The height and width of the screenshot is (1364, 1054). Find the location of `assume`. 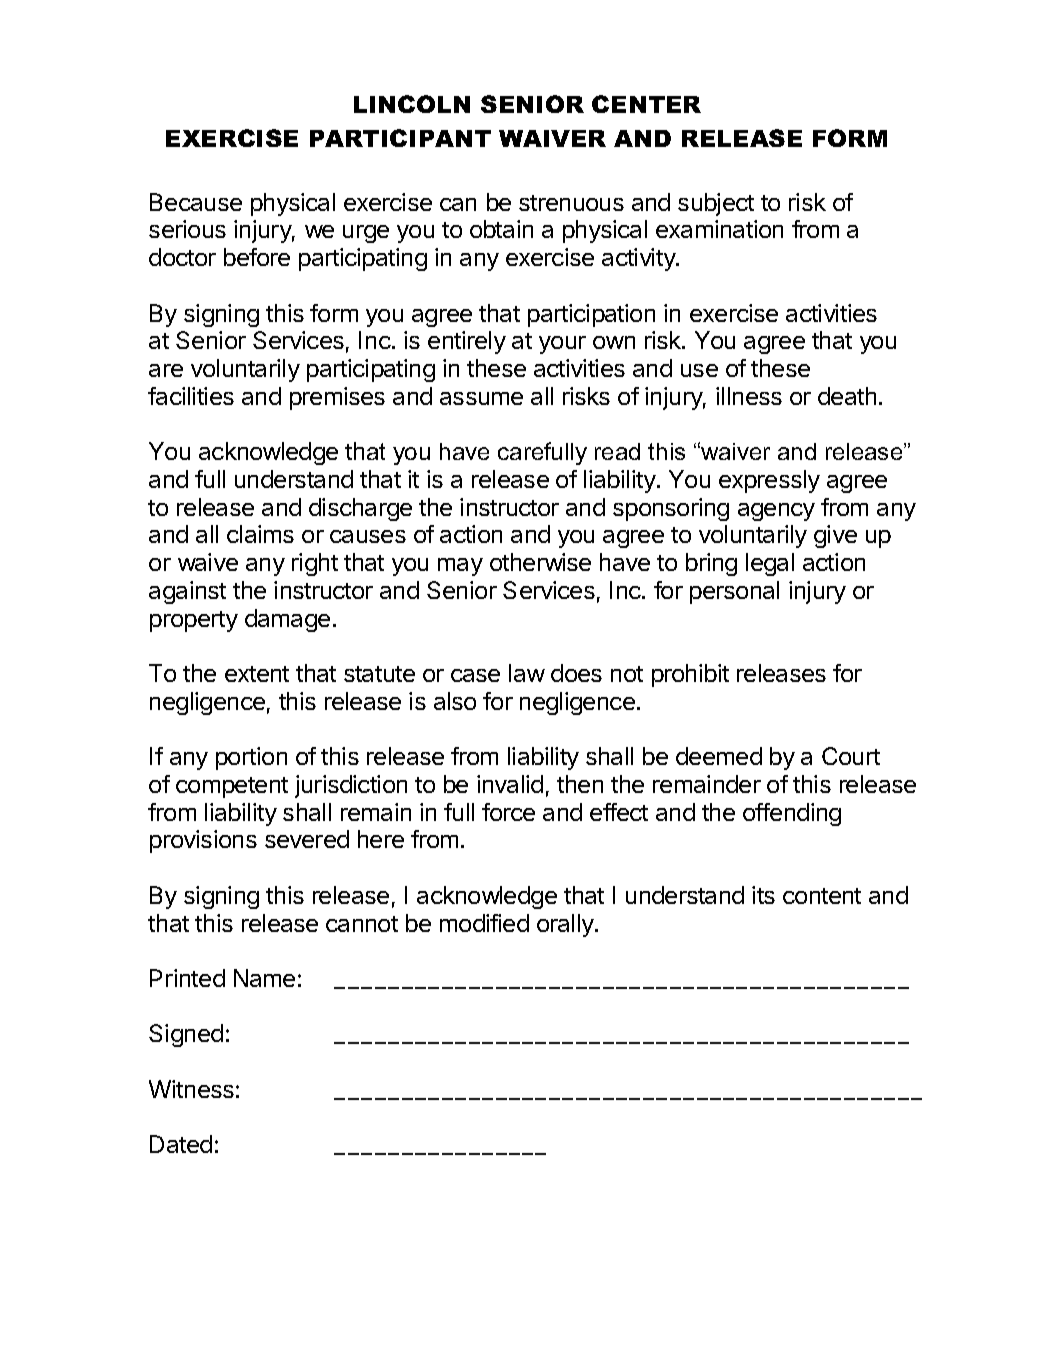

assume is located at coordinates (481, 398).
